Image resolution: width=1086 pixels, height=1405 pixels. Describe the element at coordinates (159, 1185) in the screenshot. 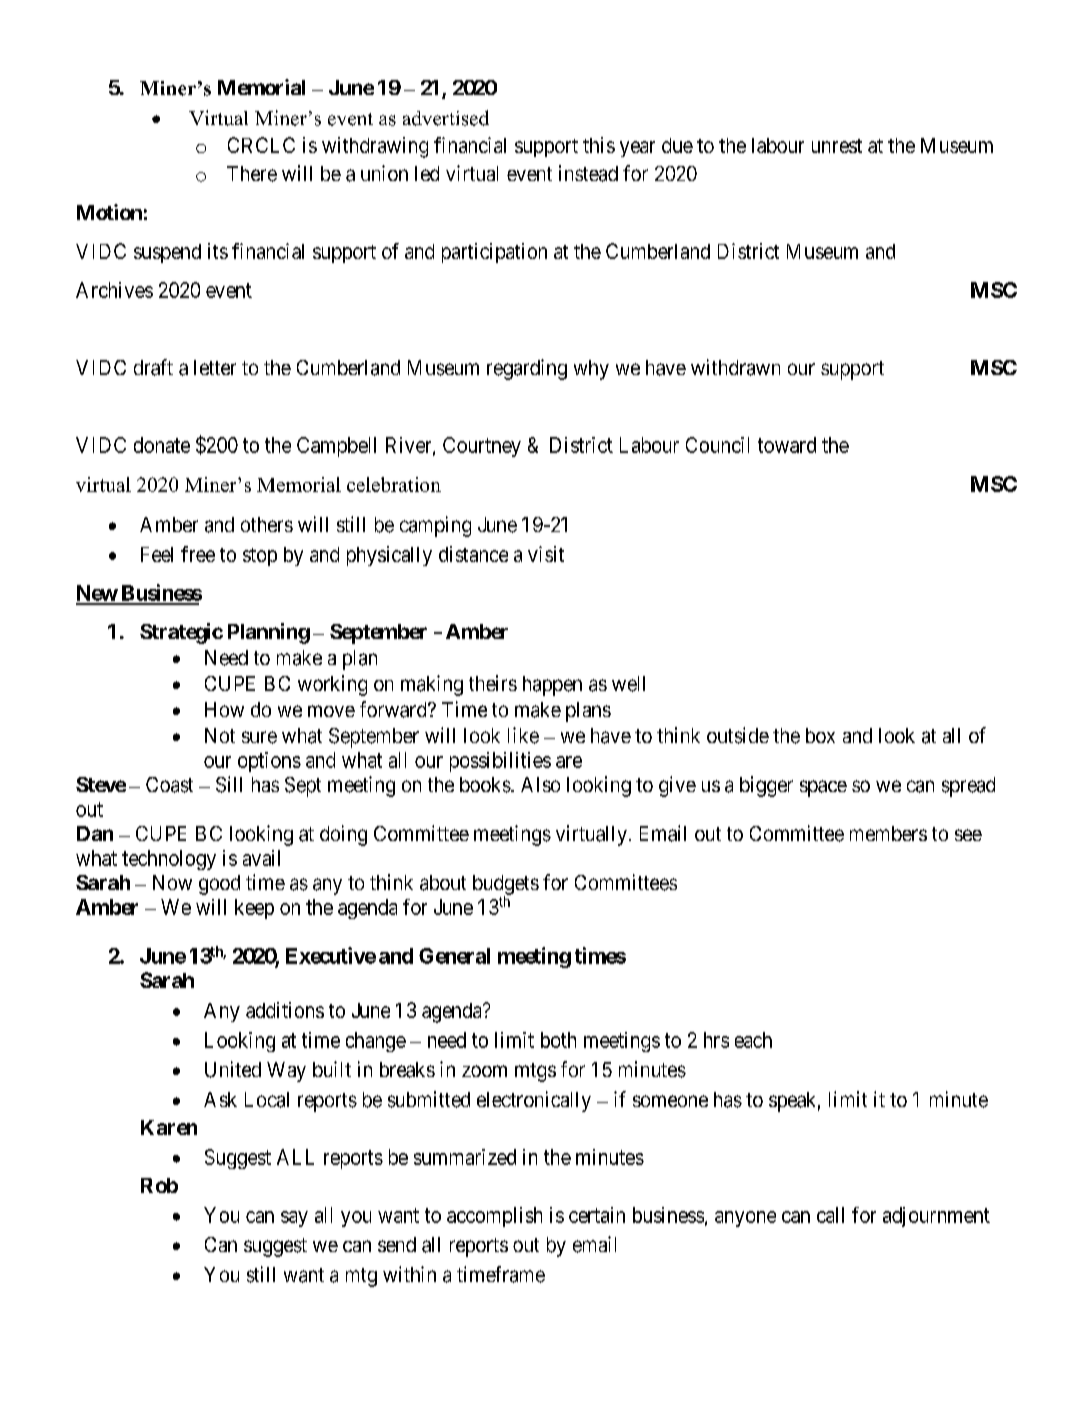

I see `Rob` at that location.
